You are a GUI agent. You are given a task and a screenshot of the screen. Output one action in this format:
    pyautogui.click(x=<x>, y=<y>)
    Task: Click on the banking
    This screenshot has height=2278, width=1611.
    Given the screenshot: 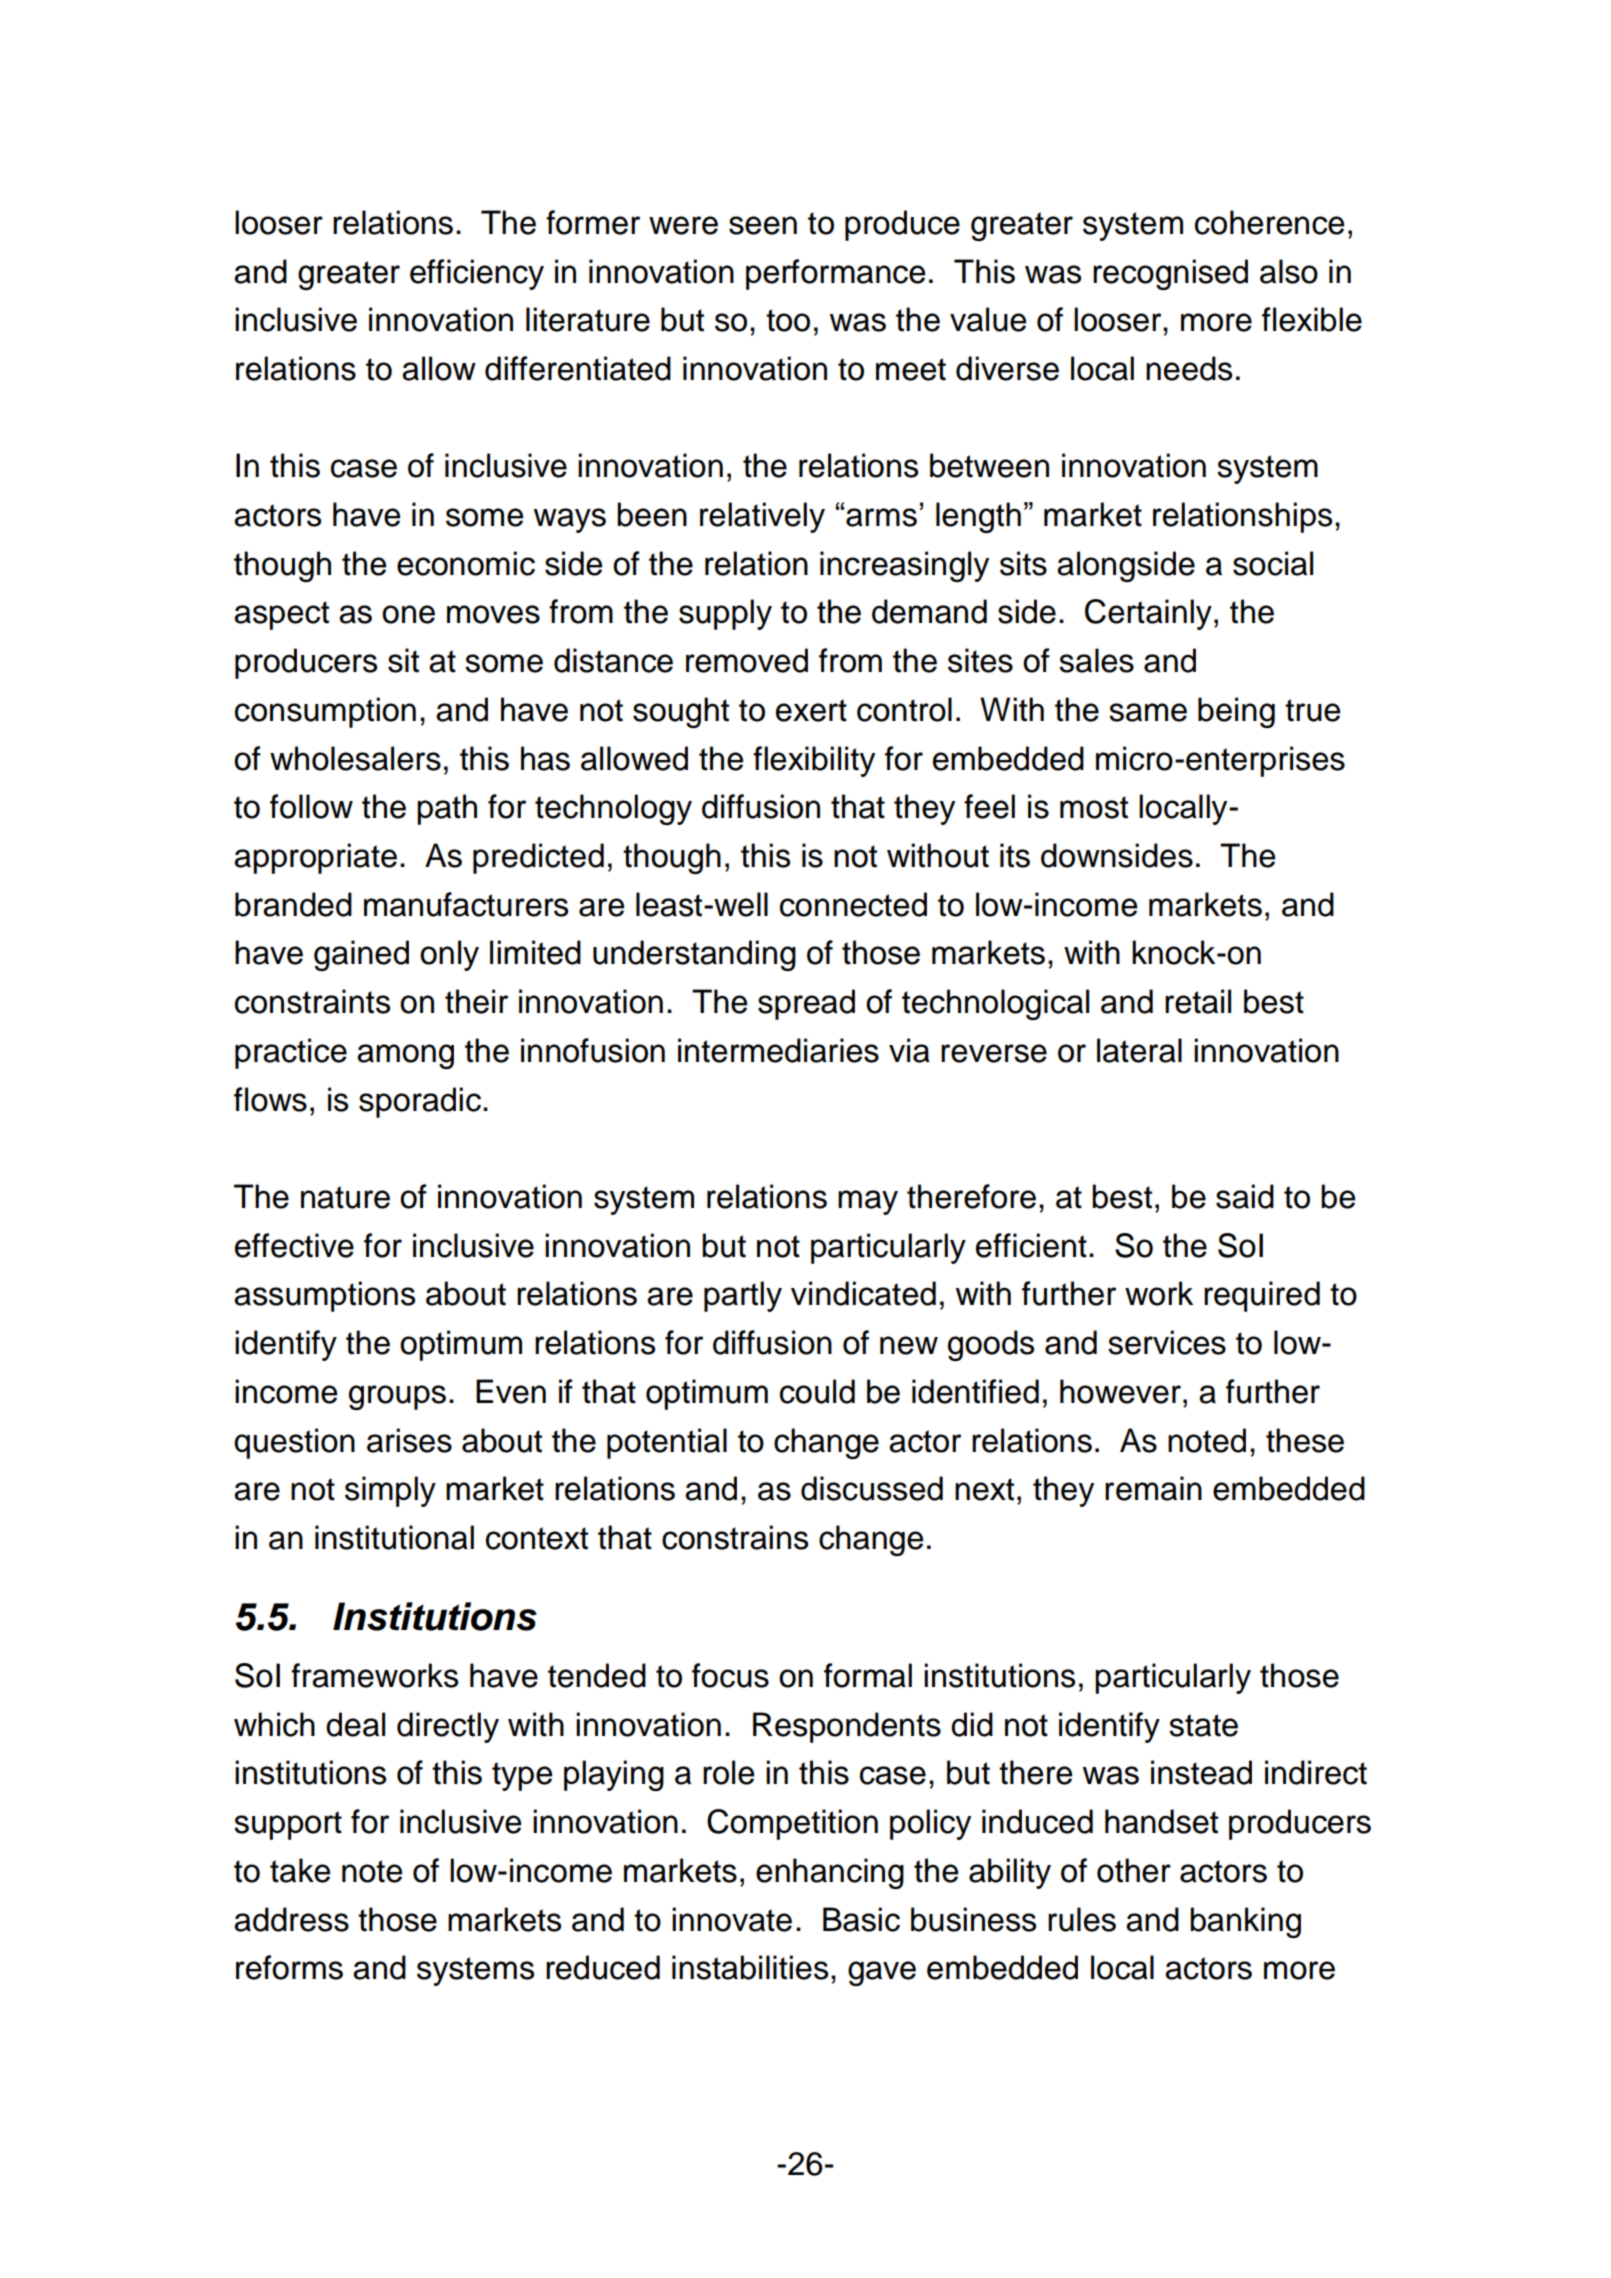 What is the action you would take?
    pyautogui.click(x=1245, y=1922)
